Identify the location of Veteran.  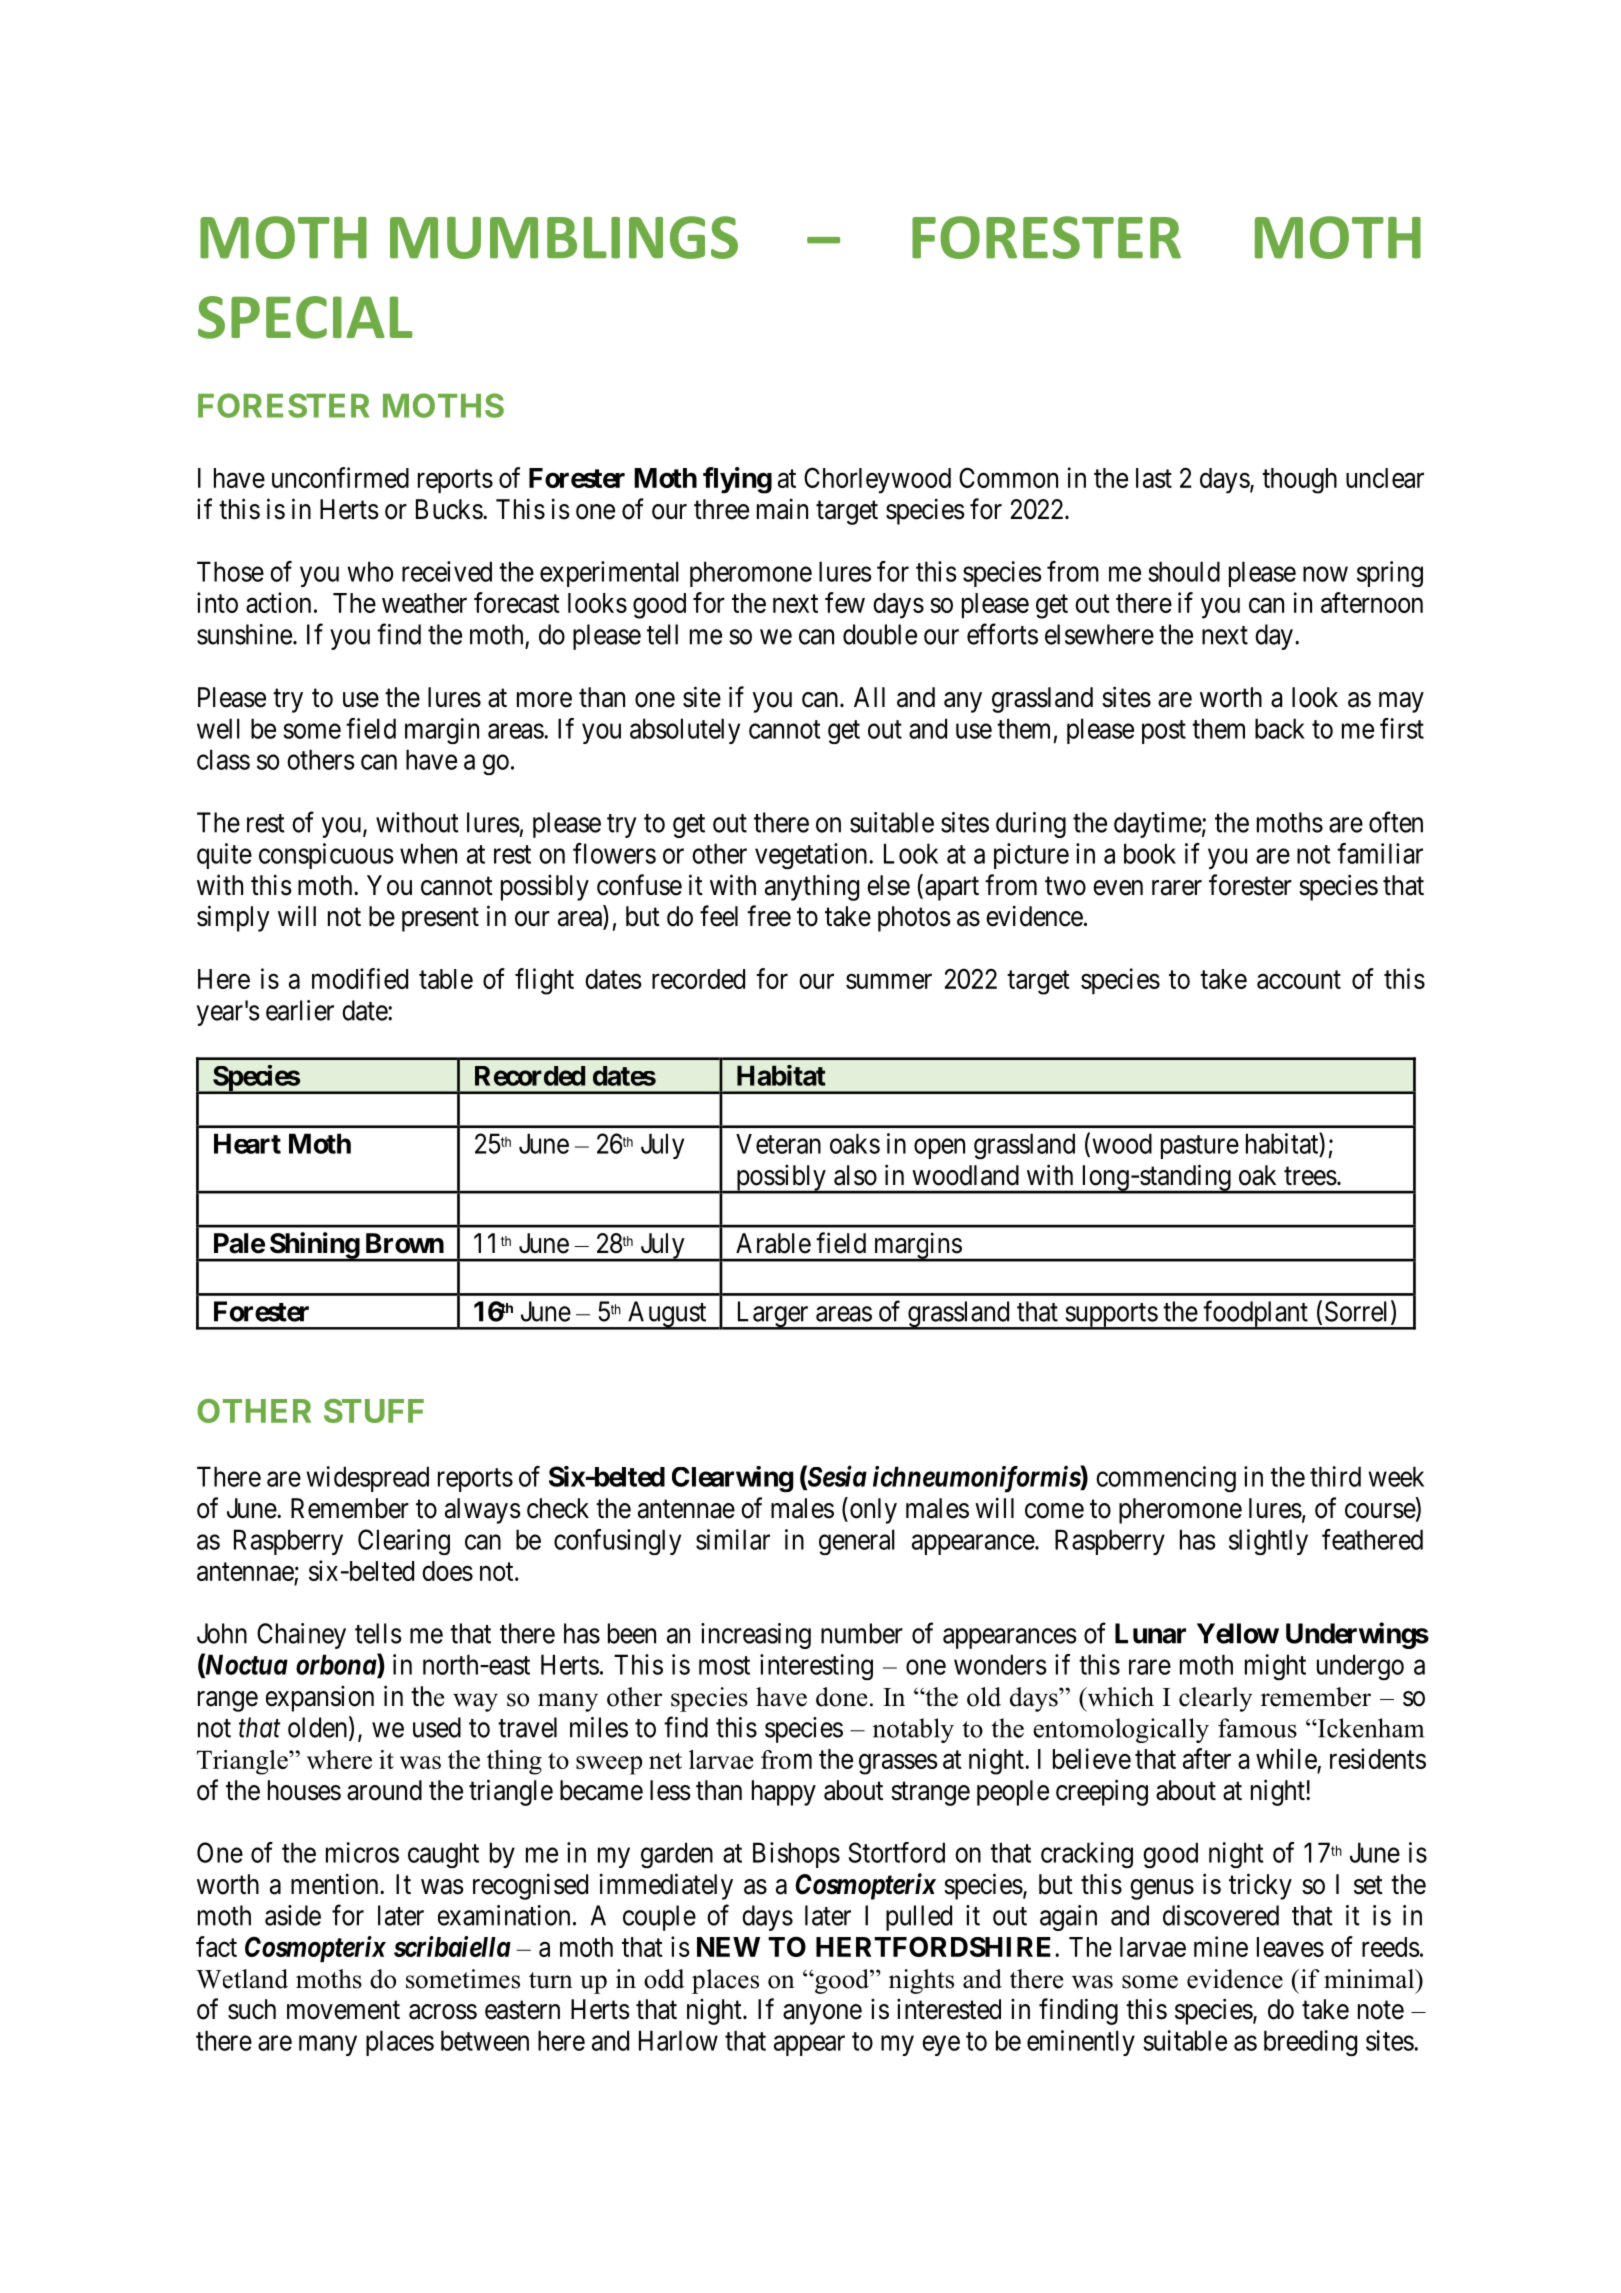
(778, 1144).
